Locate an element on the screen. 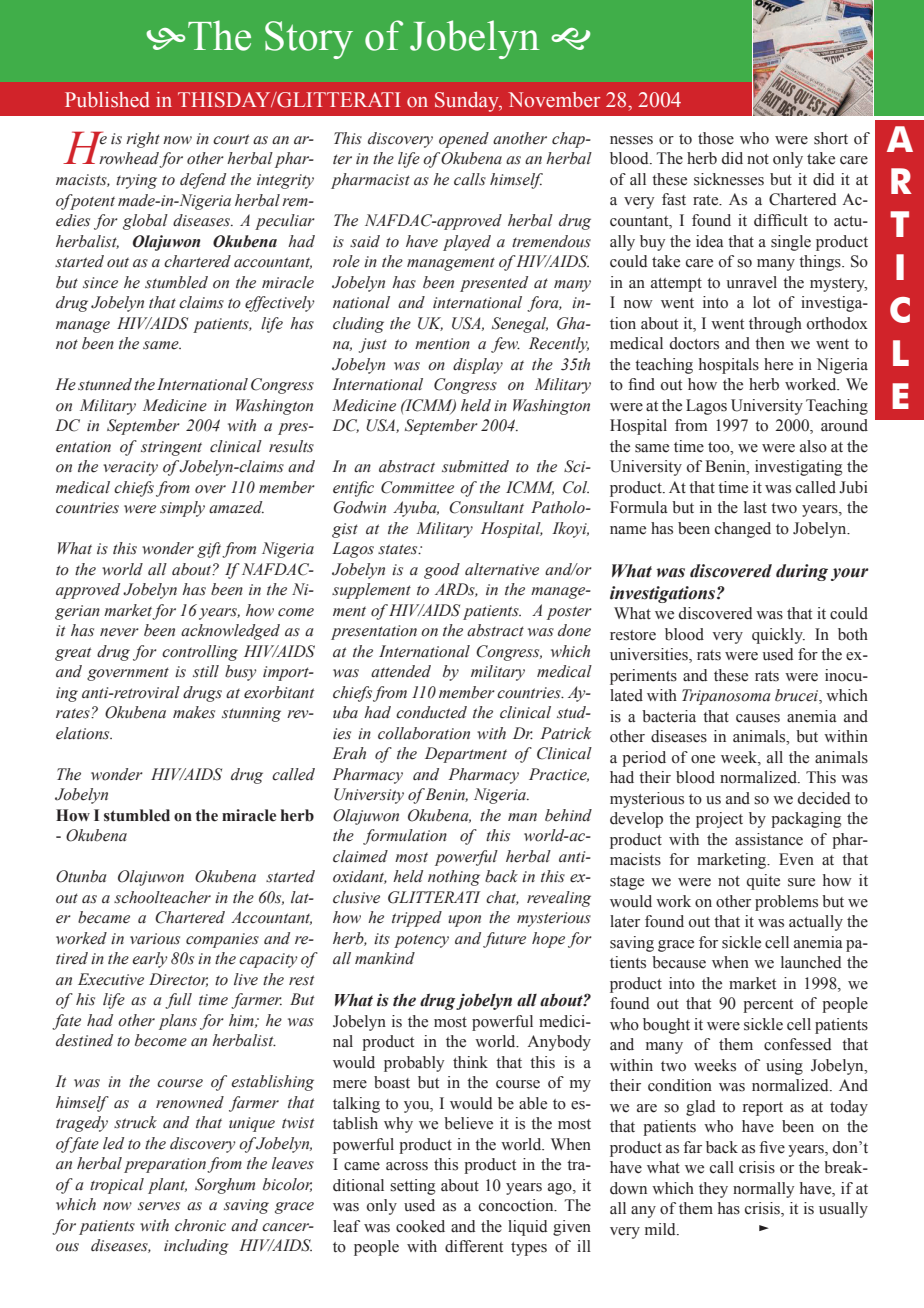 The image size is (924, 1308). stunned is located at coordinates (105, 384).
